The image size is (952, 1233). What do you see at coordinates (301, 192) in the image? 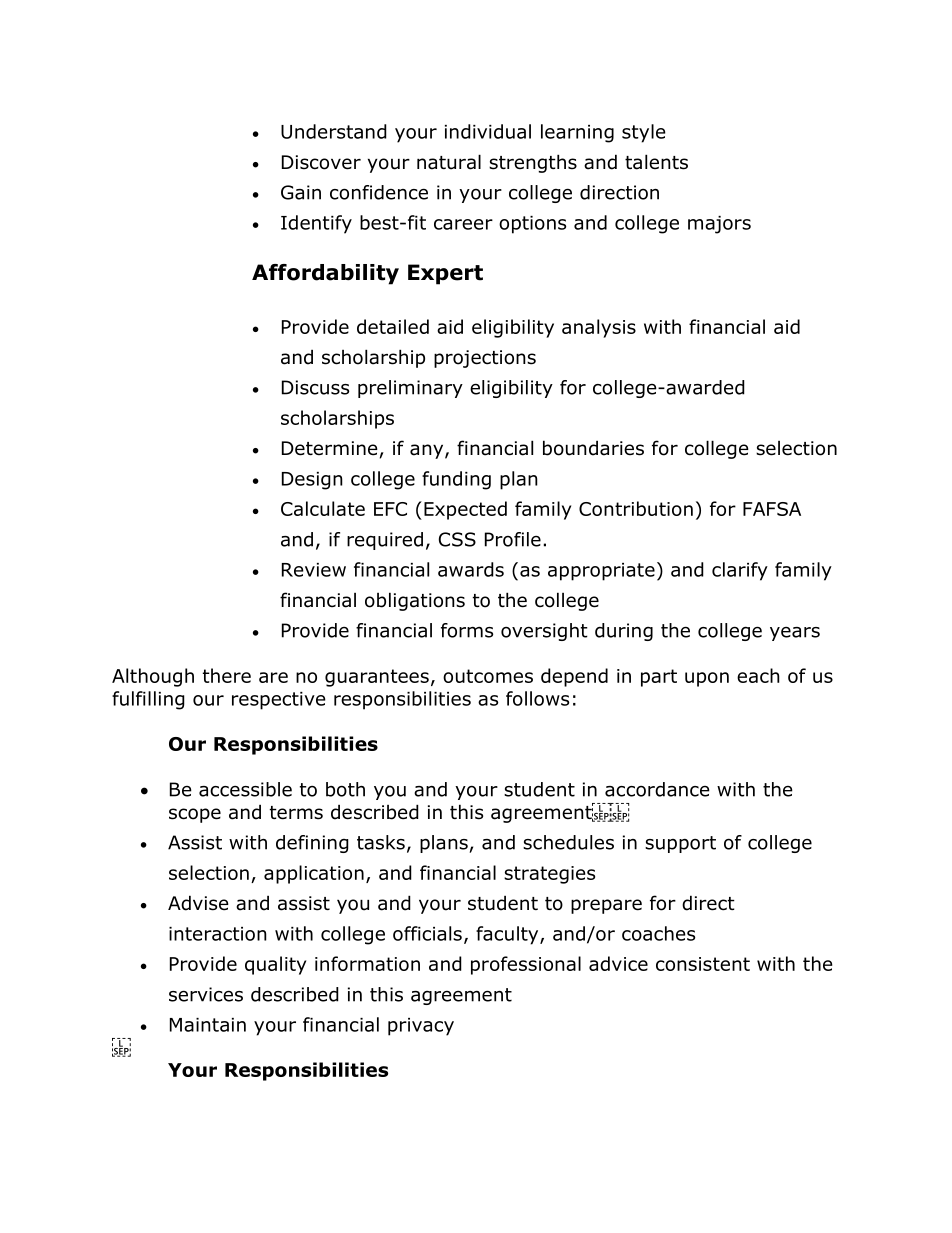
I see `Gain` at bounding box center [301, 192].
